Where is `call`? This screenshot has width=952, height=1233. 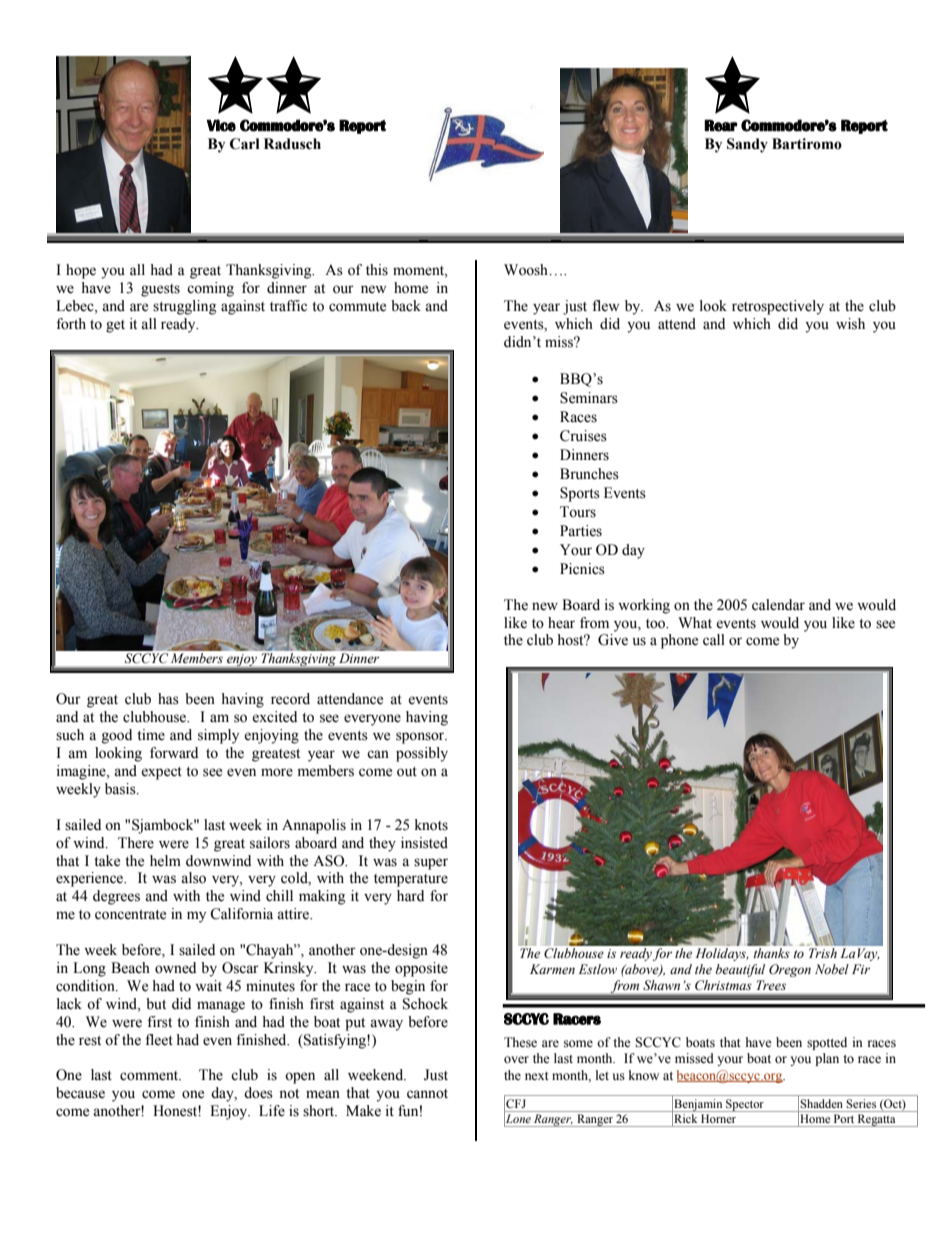 call is located at coordinates (714, 640).
